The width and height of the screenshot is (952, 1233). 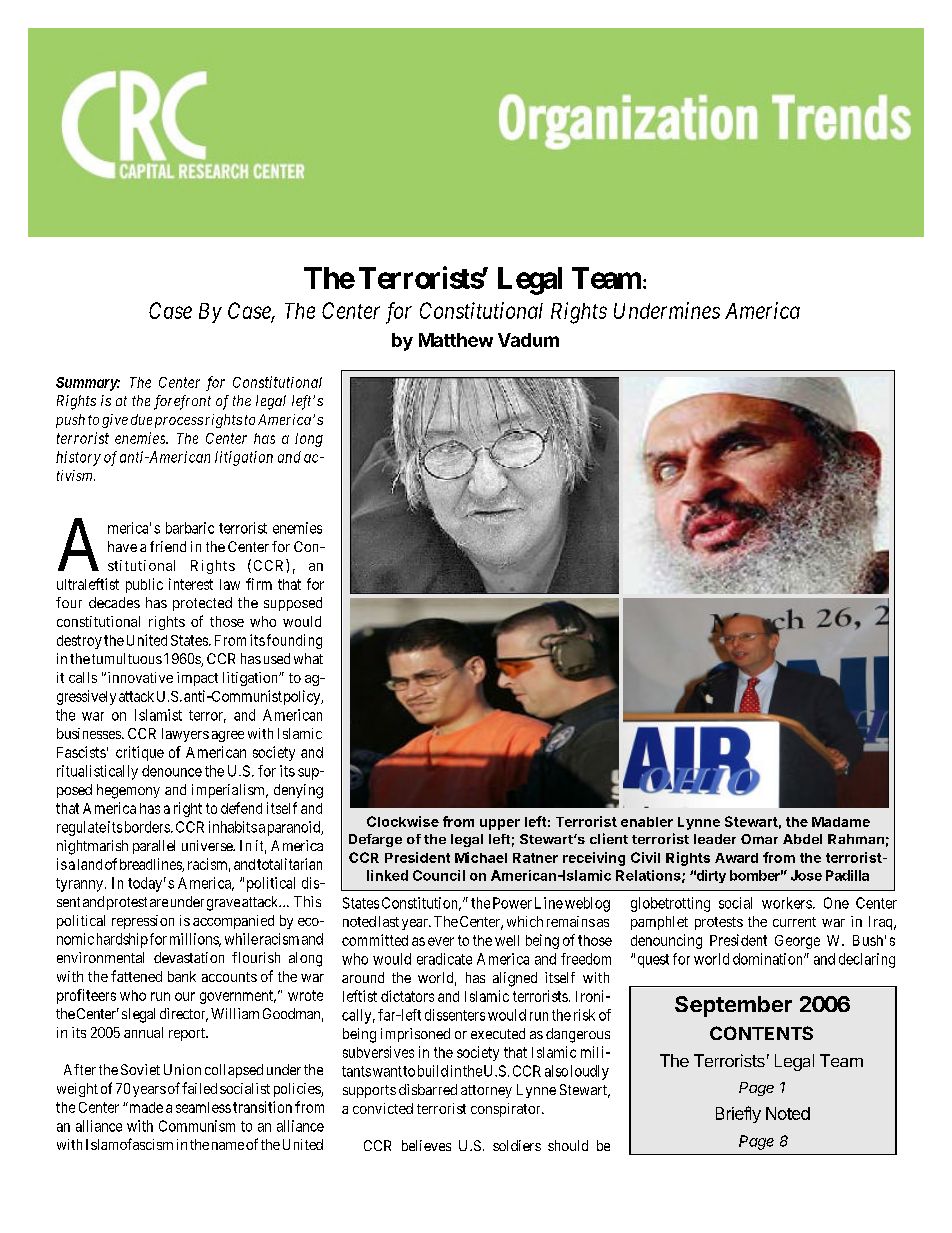 What do you see at coordinates (308, 658) in the screenshot?
I see `what` at bounding box center [308, 658].
